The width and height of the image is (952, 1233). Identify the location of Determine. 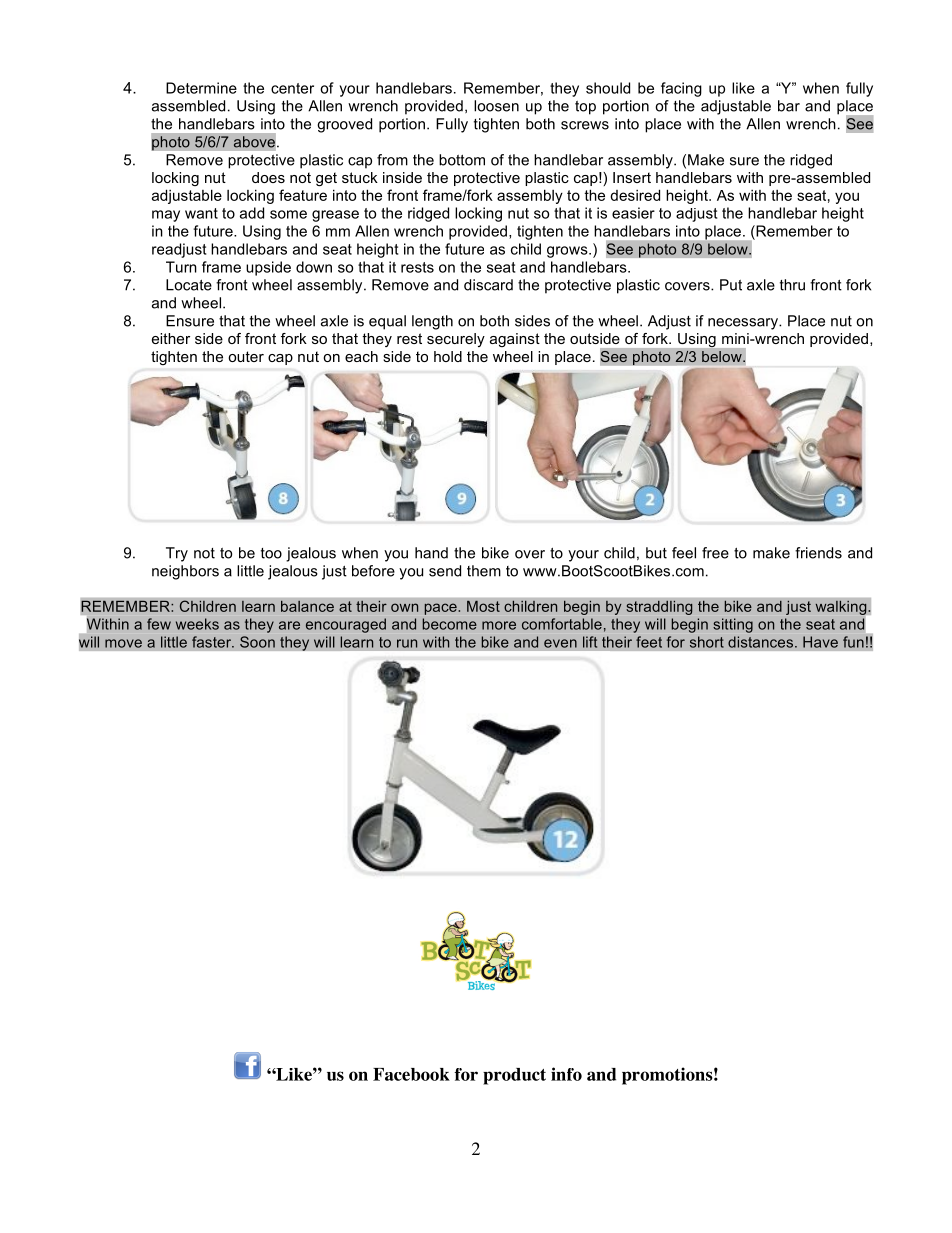
(201, 88).
